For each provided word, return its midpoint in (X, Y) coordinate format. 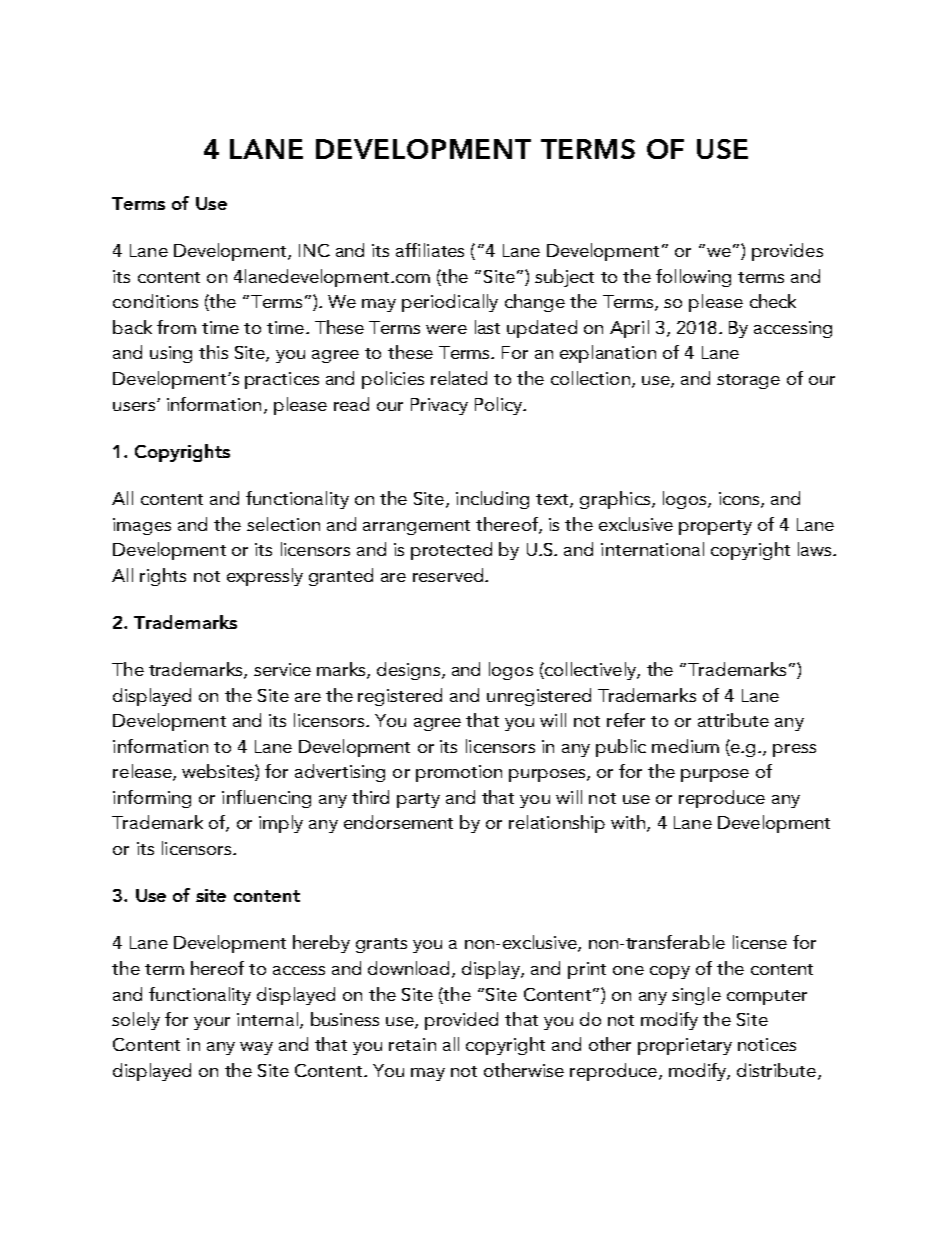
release (143, 772)
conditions (155, 301)
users (135, 406)
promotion (459, 773)
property (715, 527)
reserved (449, 575)
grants (381, 945)
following (693, 278)
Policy (499, 406)
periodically (450, 303)
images (142, 526)
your (212, 1023)
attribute (733, 720)
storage (748, 381)
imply (281, 824)
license (760, 942)
